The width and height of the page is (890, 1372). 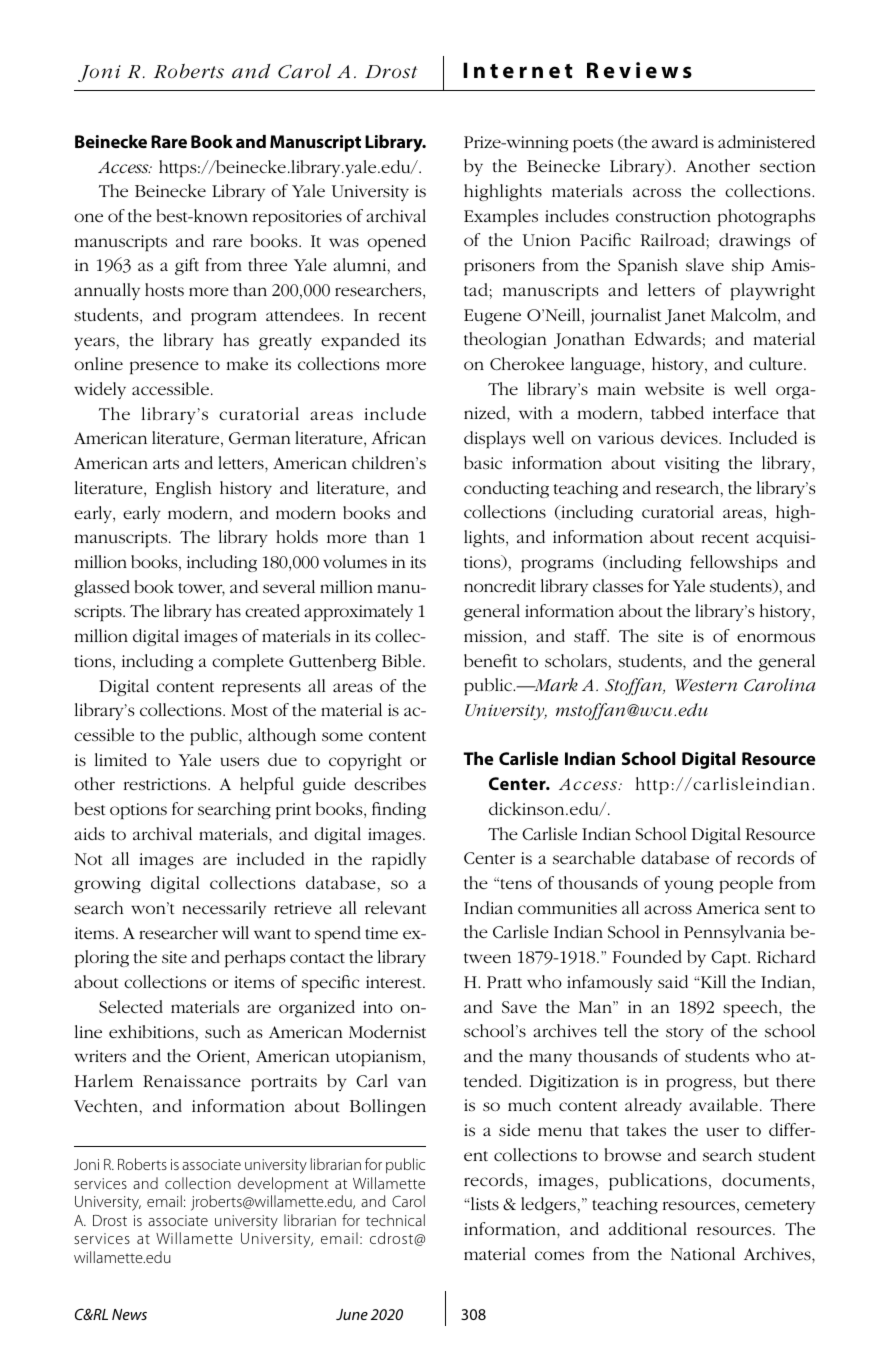 What do you see at coordinates (395, 982) in the page?
I see `interest` at bounding box center [395, 982].
